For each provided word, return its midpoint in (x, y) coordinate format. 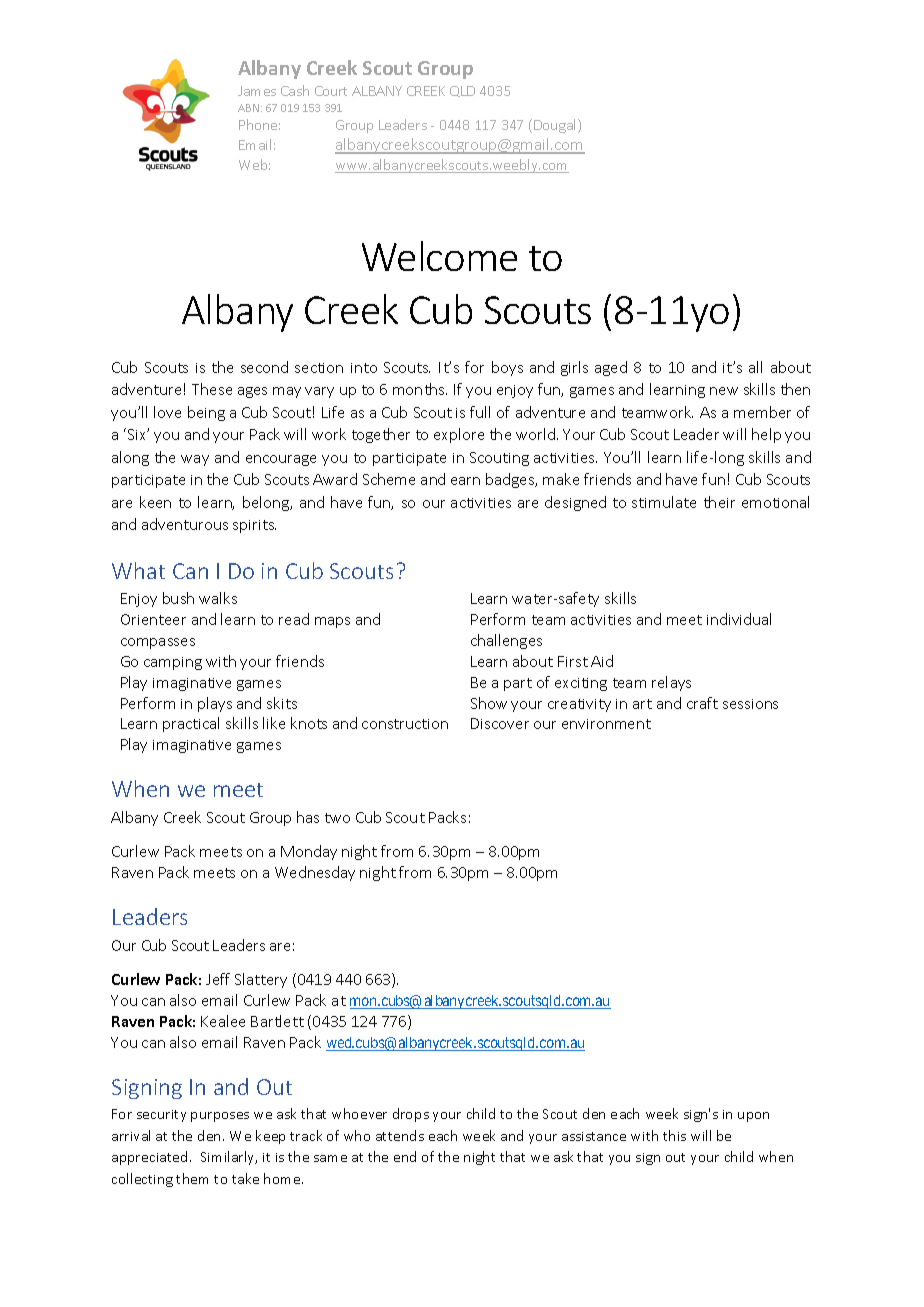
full (480, 412)
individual (739, 619)
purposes (220, 1117)
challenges (506, 641)
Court (331, 91)
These (212, 389)
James (257, 91)
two (337, 818)
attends (400, 1135)
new (724, 391)
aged (611, 368)
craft (702, 703)
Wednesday (315, 873)
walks (218, 598)
